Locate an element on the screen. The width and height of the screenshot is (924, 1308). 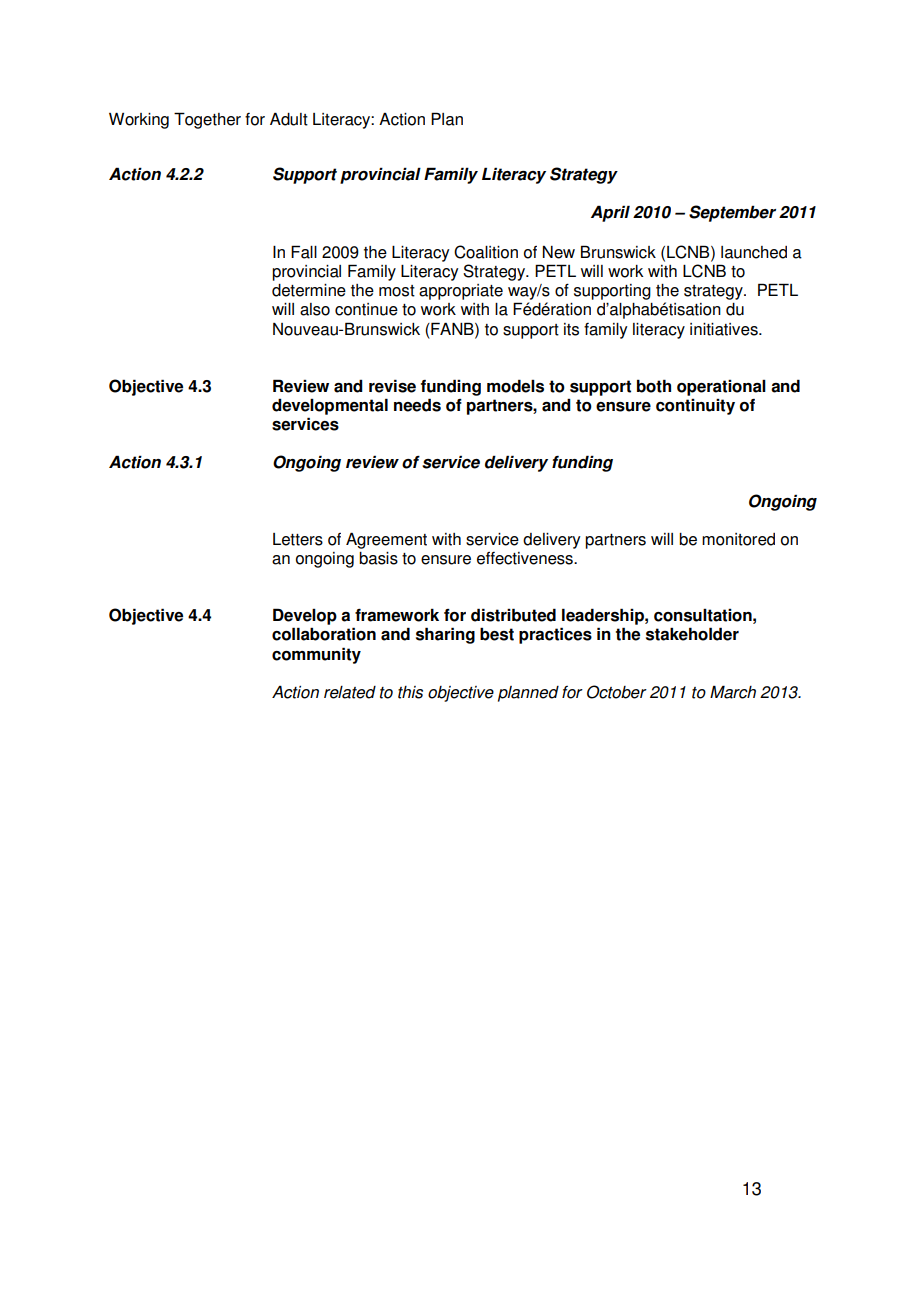
April is located at coordinates (610, 213).
